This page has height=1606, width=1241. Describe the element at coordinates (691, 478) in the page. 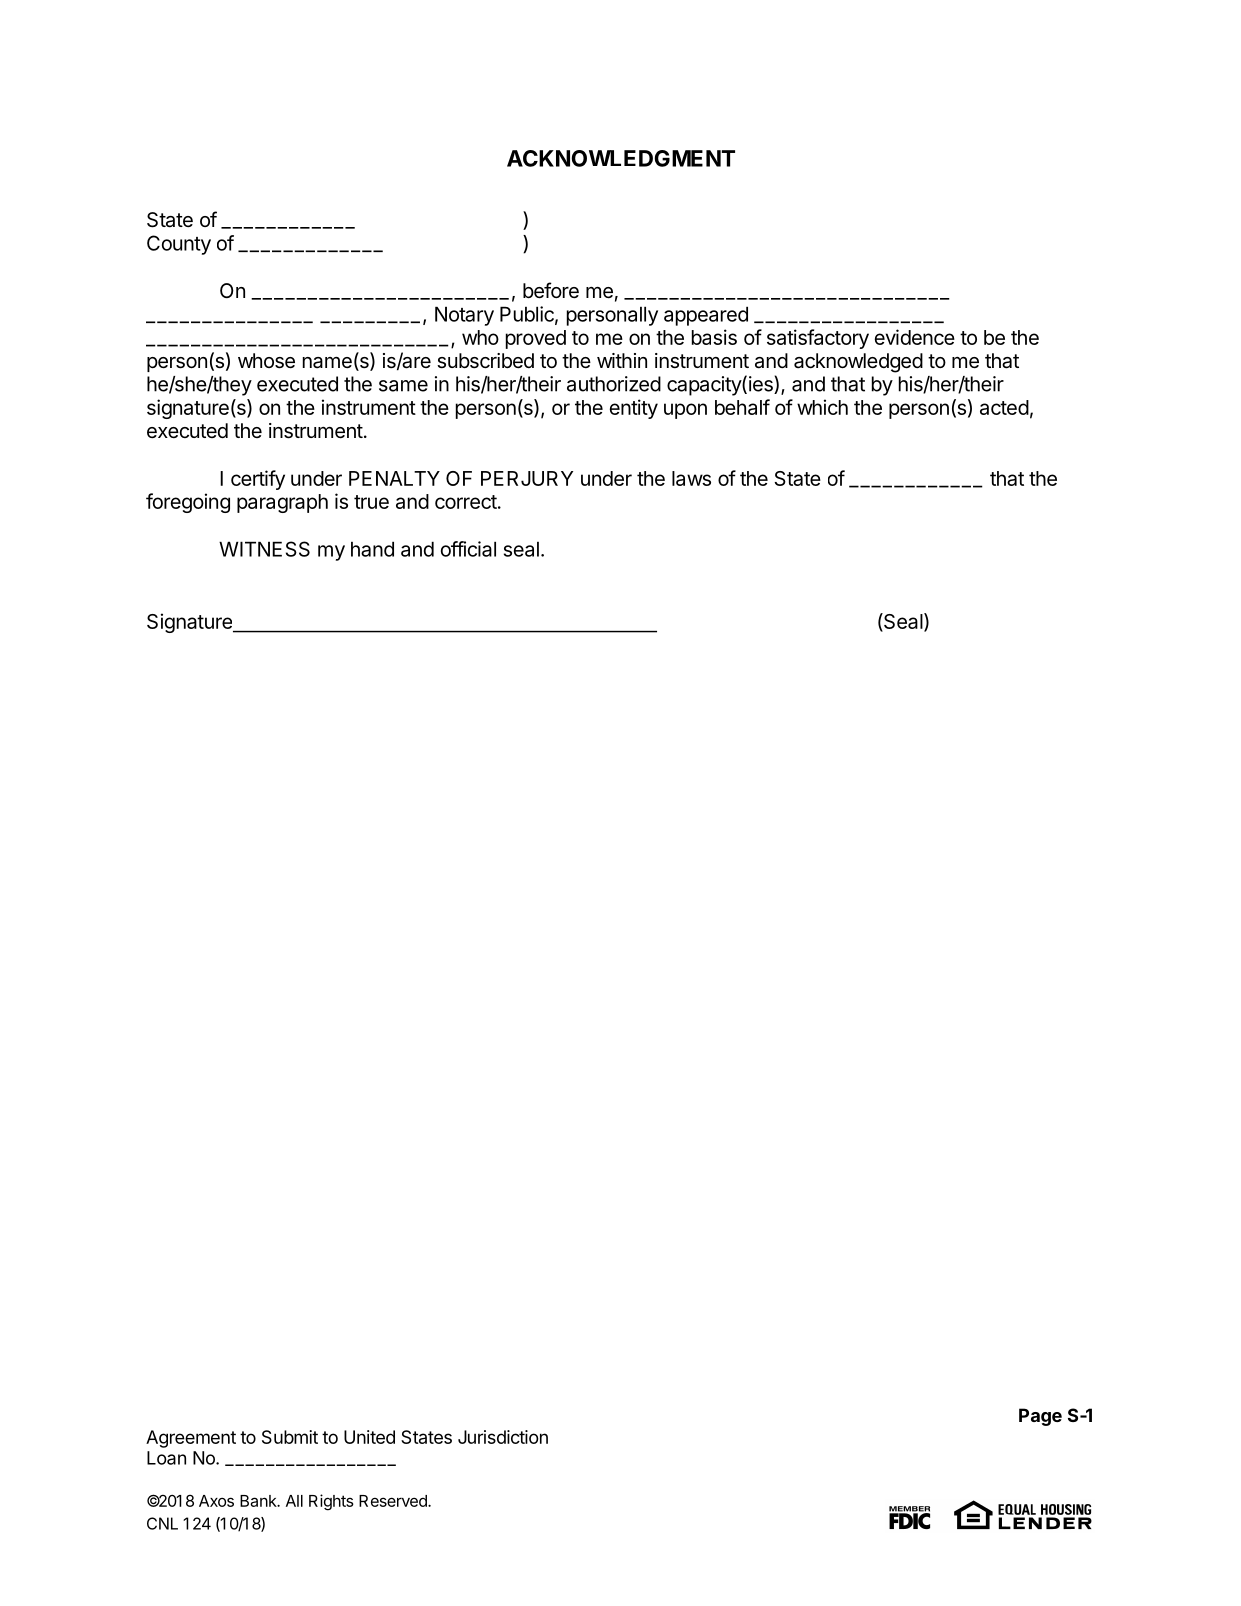

I see `laws` at that location.
